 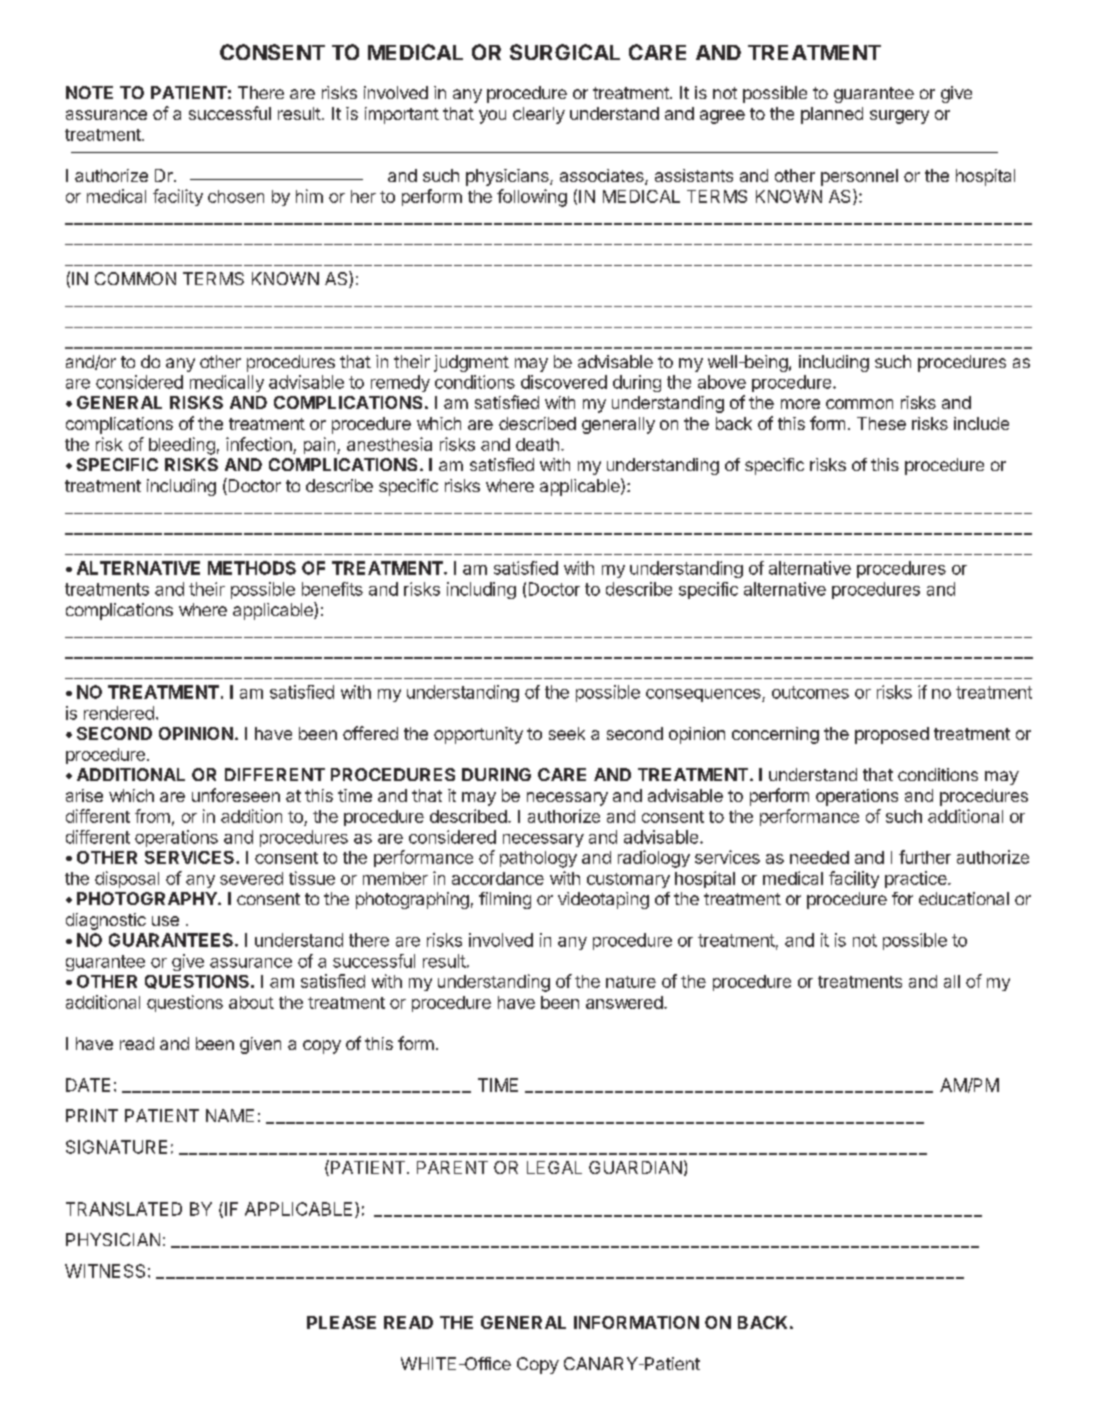 I want to click on death, so click(x=537, y=444).
